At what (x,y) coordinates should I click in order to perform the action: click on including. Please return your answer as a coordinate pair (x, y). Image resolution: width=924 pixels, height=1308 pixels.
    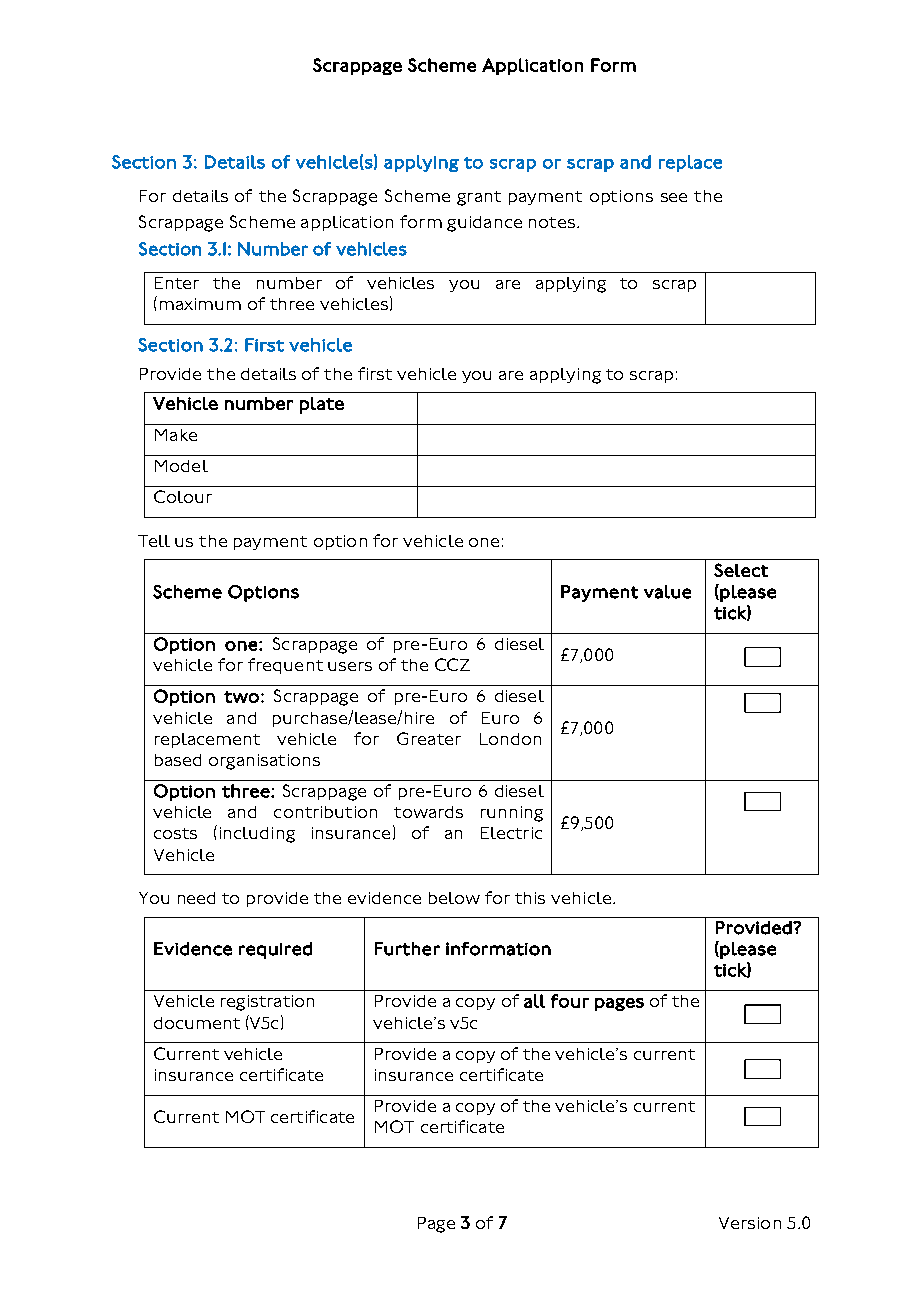
    Looking at the image, I should click on (257, 835).
